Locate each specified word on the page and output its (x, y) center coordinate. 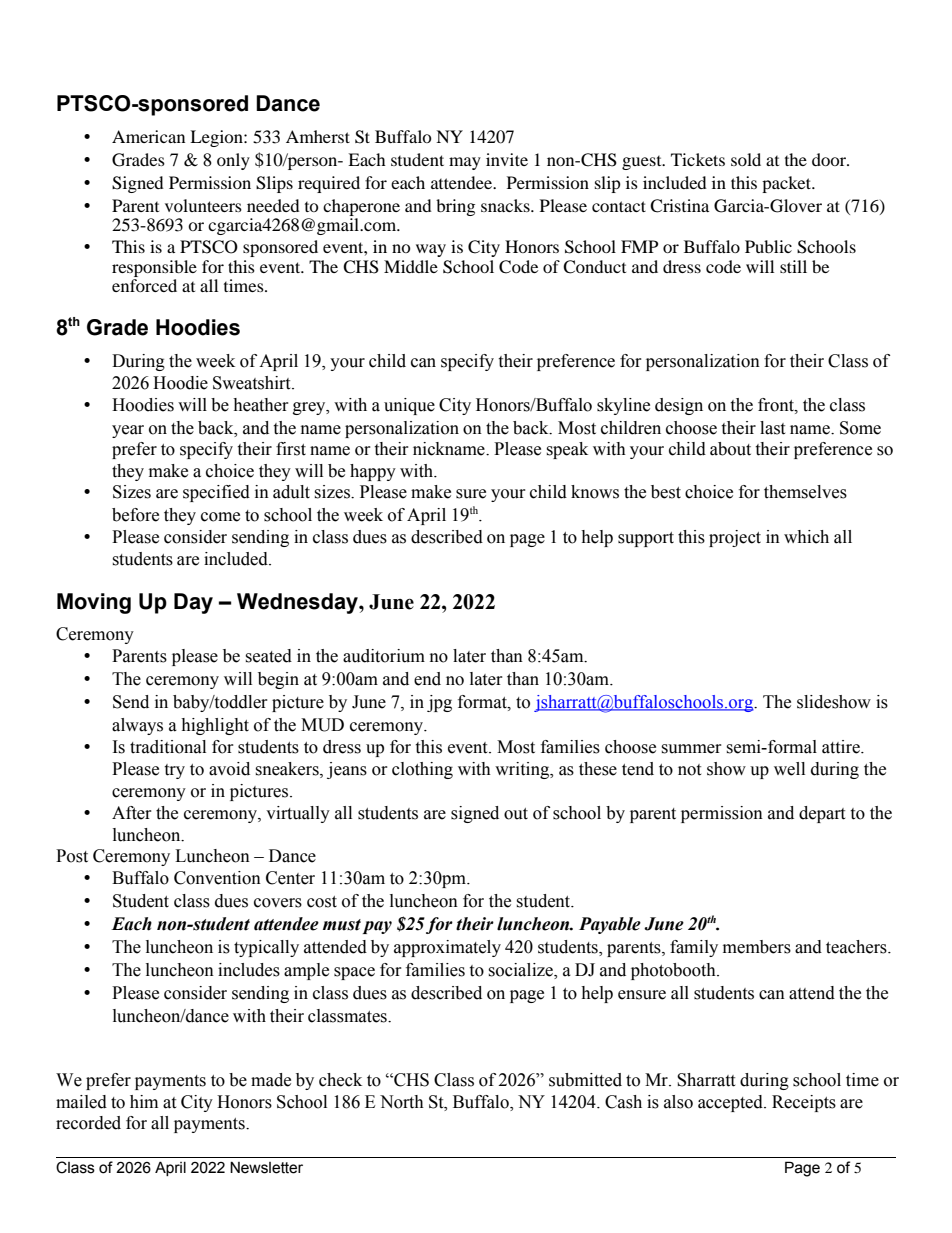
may (465, 163)
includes (249, 970)
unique (409, 406)
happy (373, 472)
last (772, 428)
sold (746, 159)
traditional (168, 747)
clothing (422, 770)
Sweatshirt (253, 383)
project (735, 538)
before (135, 515)
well (789, 769)
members (757, 947)
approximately (447, 948)
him (144, 1101)
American (148, 136)
